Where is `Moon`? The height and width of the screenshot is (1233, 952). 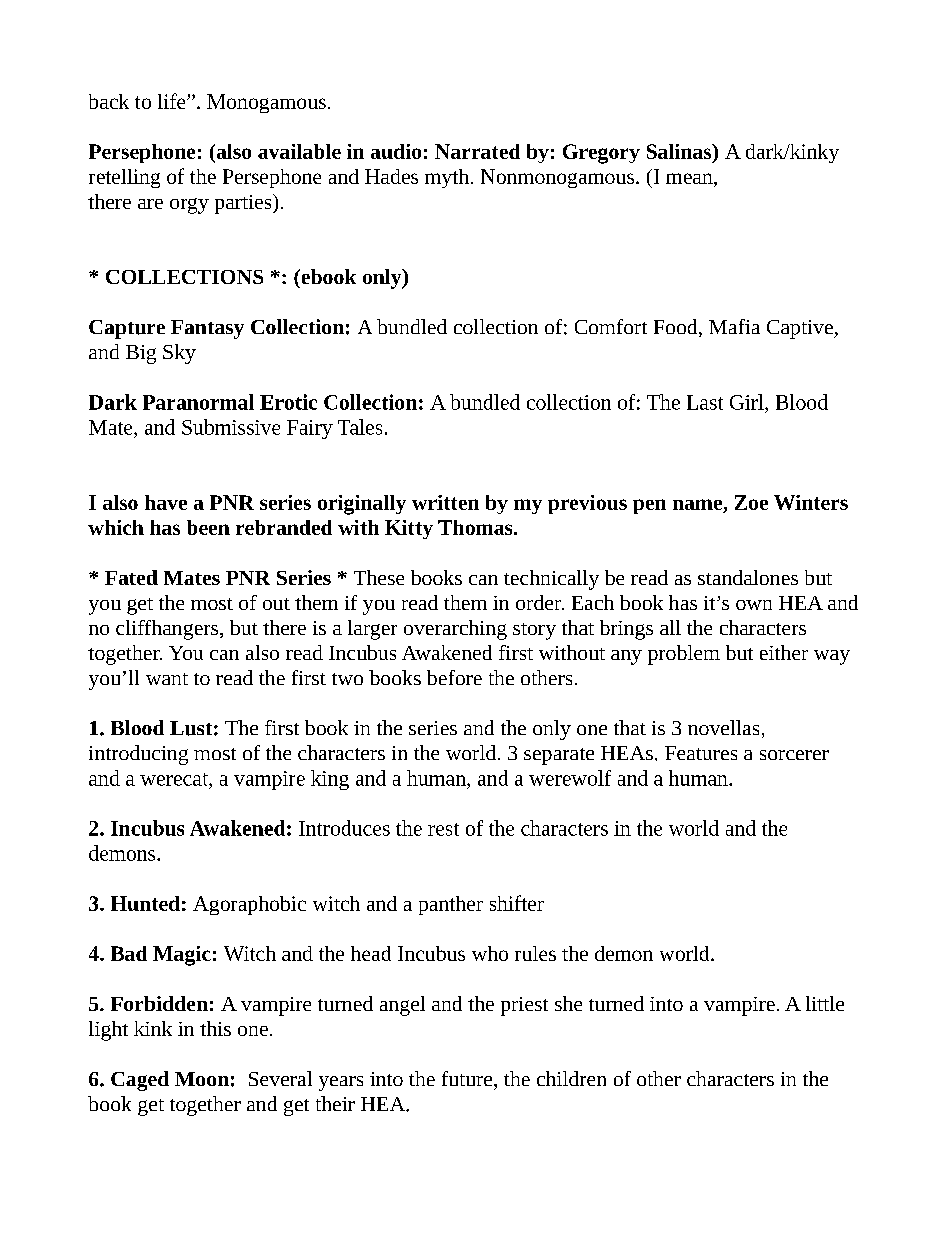 Moon is located at coordinates (202, 1079).
